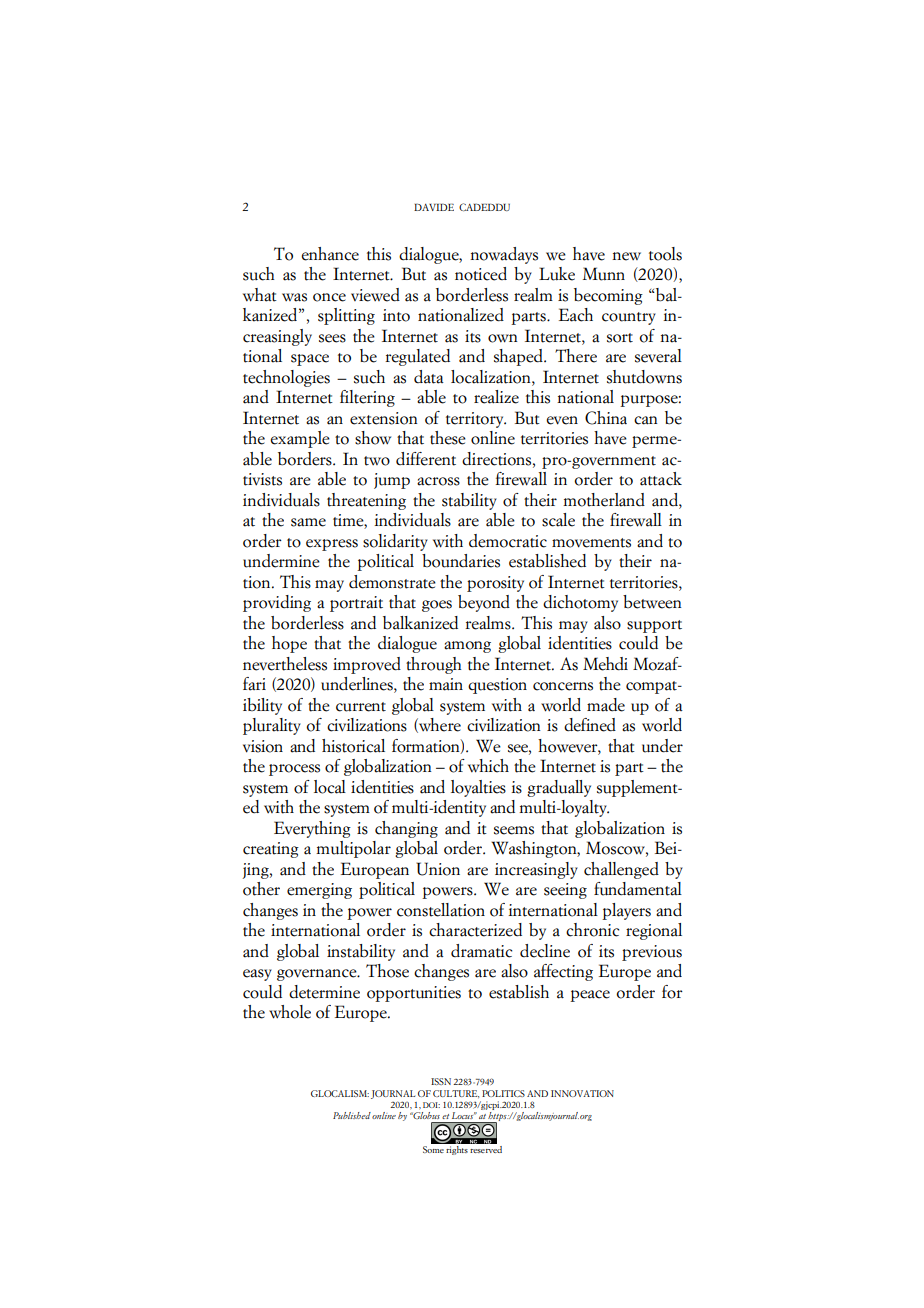 This screenshot has width=924, height=1308. What do you see at coordinates (461, 561) in the screenshot?
I see `boundaries` at bounding box center [461, 561].
